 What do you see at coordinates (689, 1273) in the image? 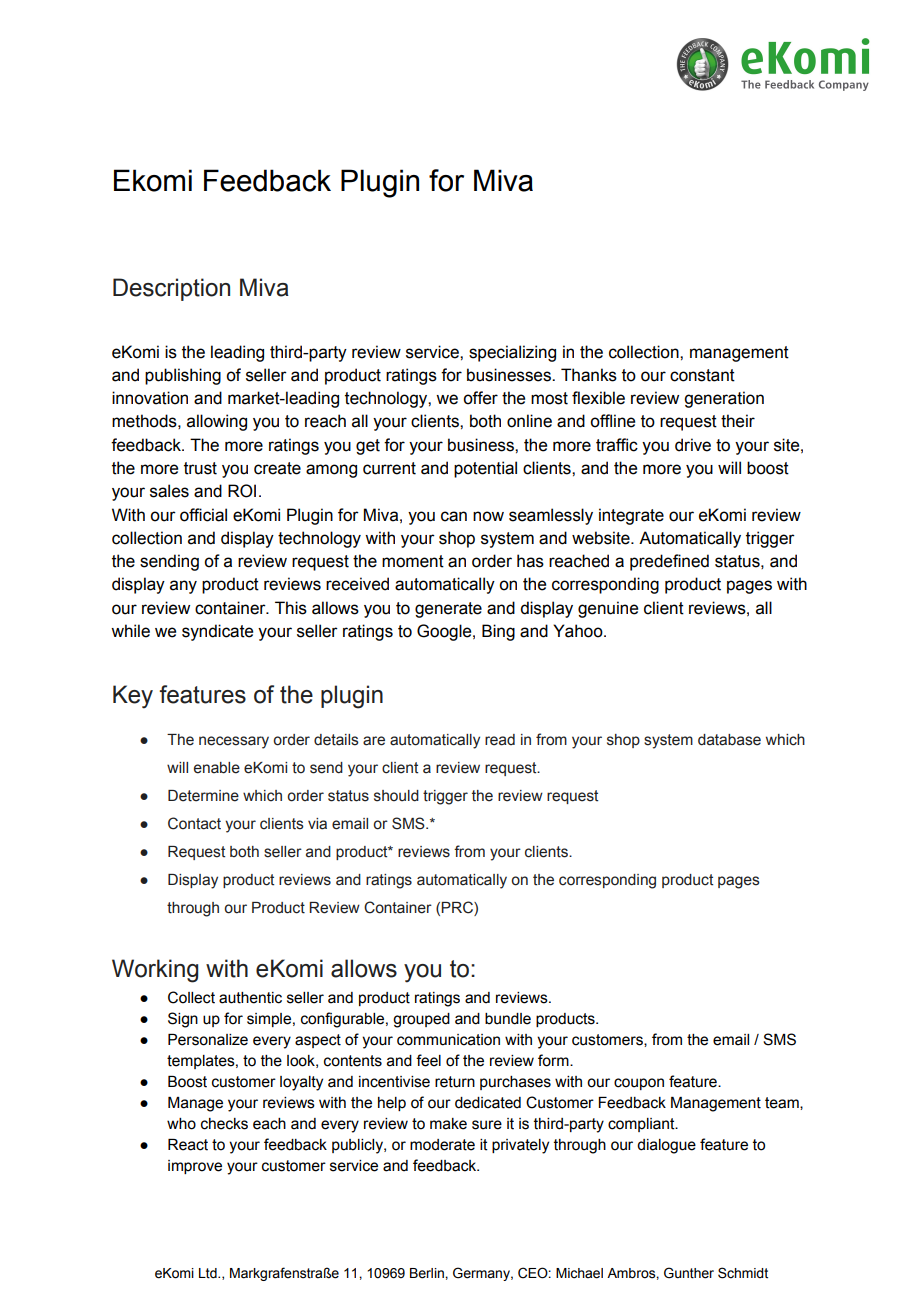
I see `Gunther` at bounding box center [689, 1273].
